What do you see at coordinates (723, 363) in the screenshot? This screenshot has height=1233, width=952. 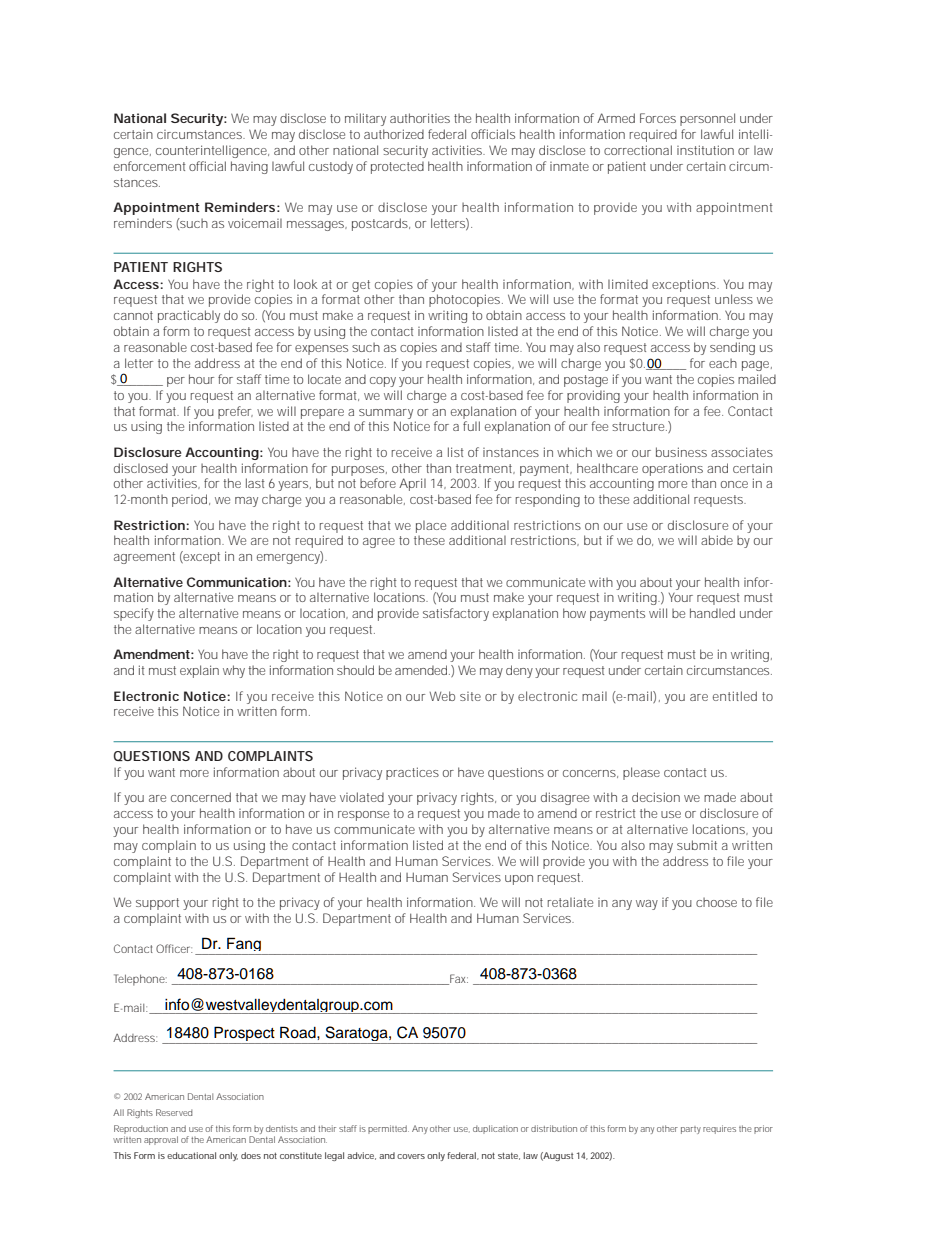 I see `each` at bounding box center [723, 363].
